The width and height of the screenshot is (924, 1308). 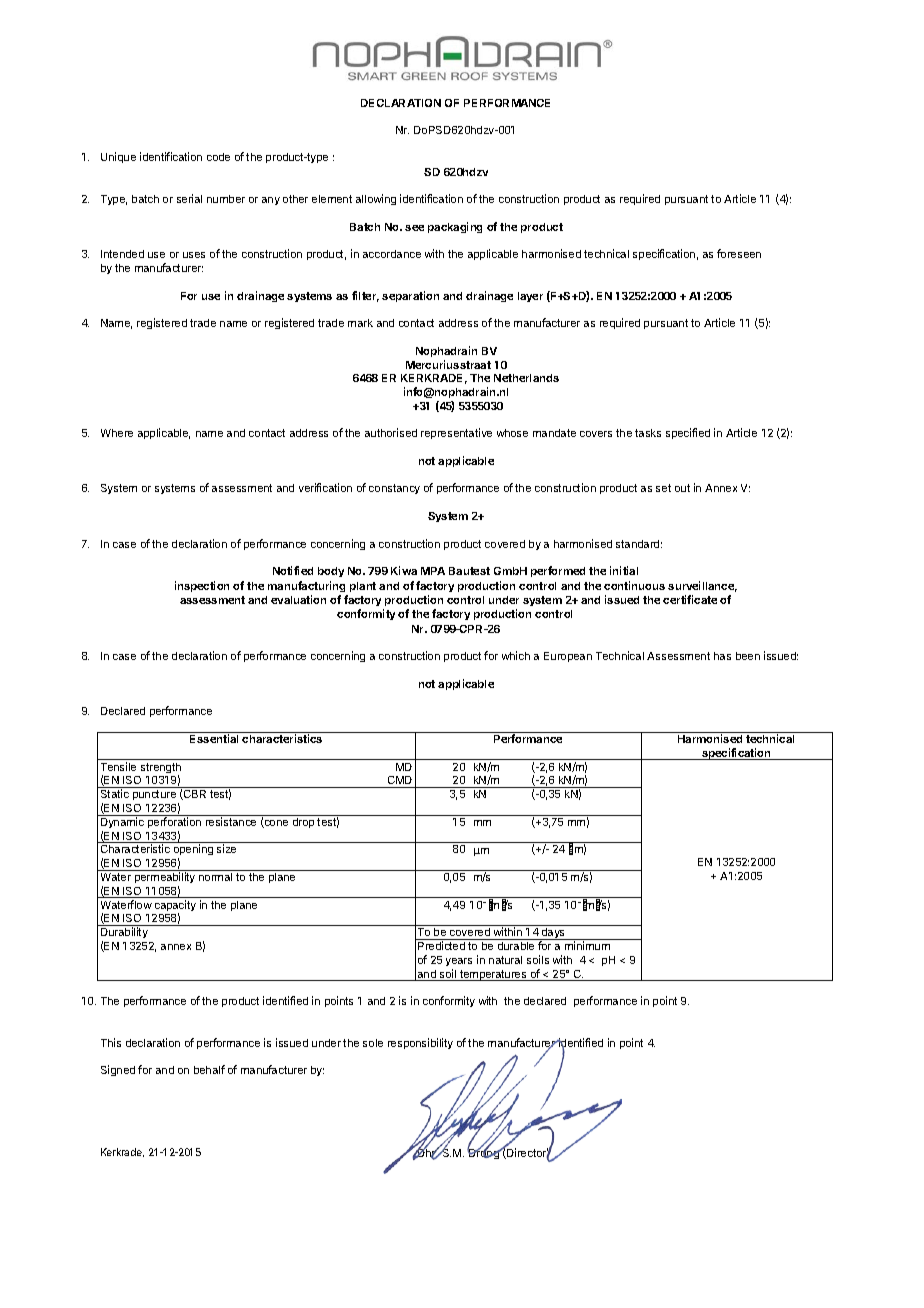 What do you see at coordinates (690, 599) in the screenshot?
I see `certificate` at bounding box center [690, 599].
